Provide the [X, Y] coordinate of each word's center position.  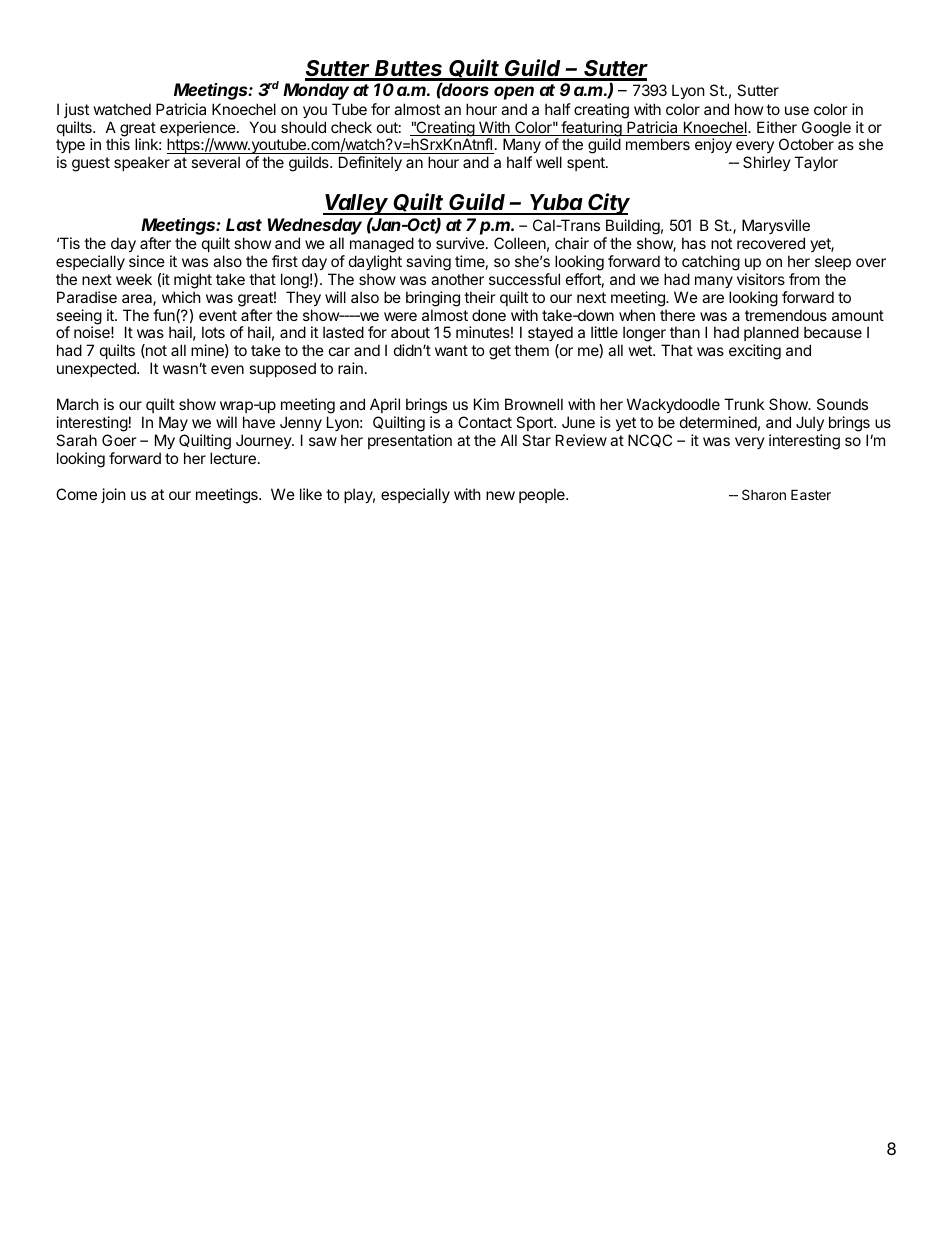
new [500, 495]
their [480, 297]
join [113, 495]
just [76, 110]
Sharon [764, 494]
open [514, 93]
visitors [761, 279]
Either [777, 127]
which [181, 297]
